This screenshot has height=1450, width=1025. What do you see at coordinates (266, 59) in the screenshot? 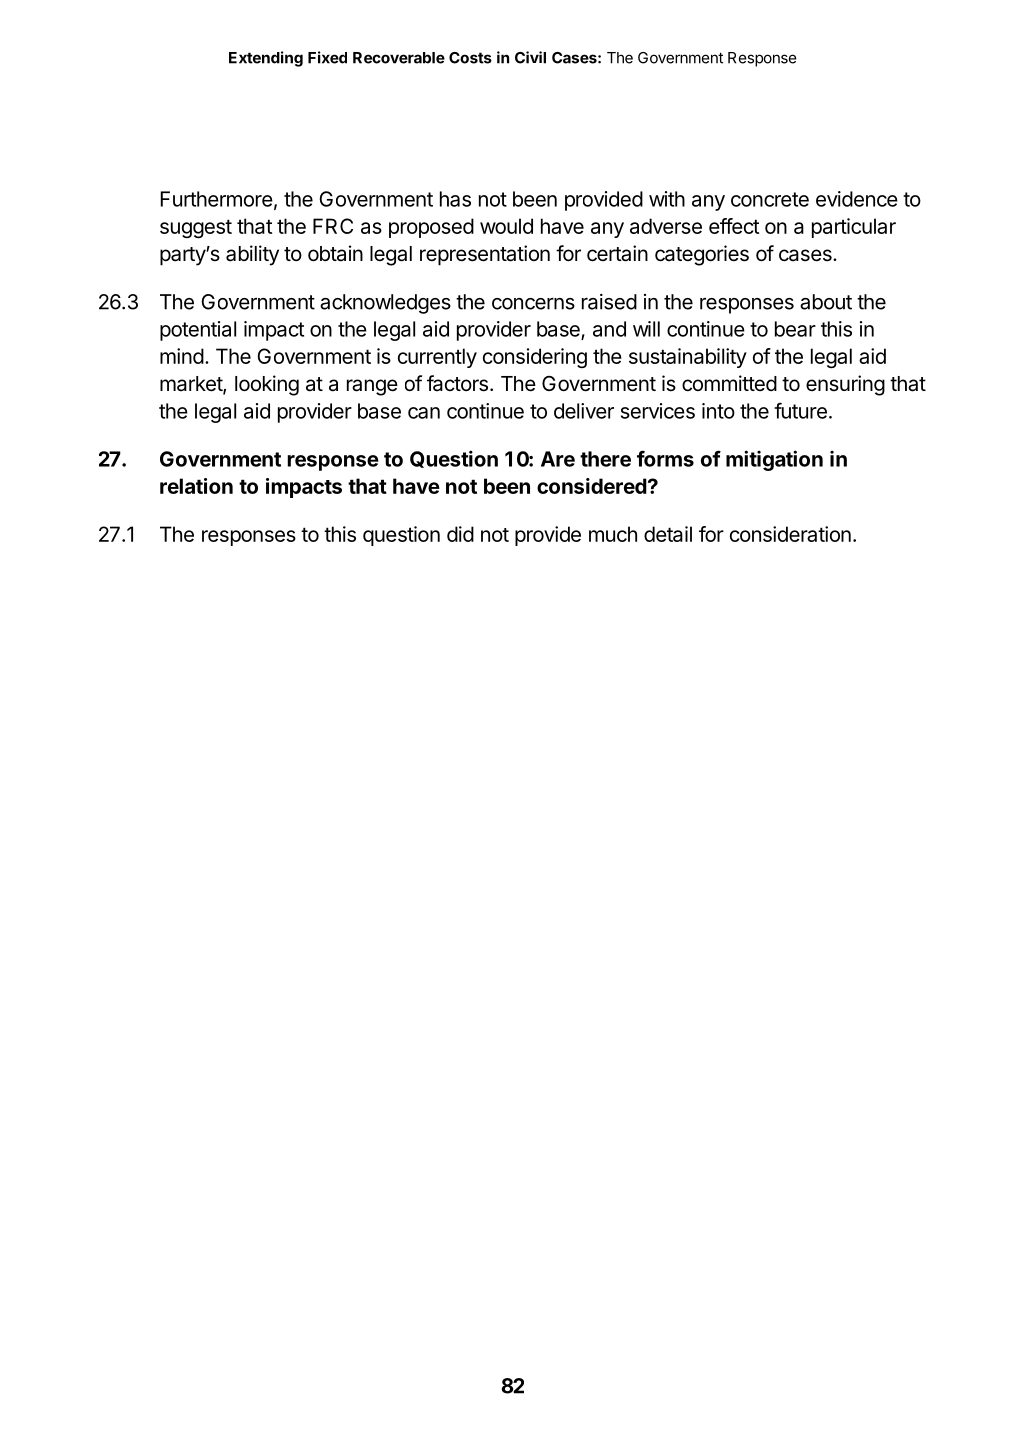
I see `Extending` at bounding box center [266, 59].
